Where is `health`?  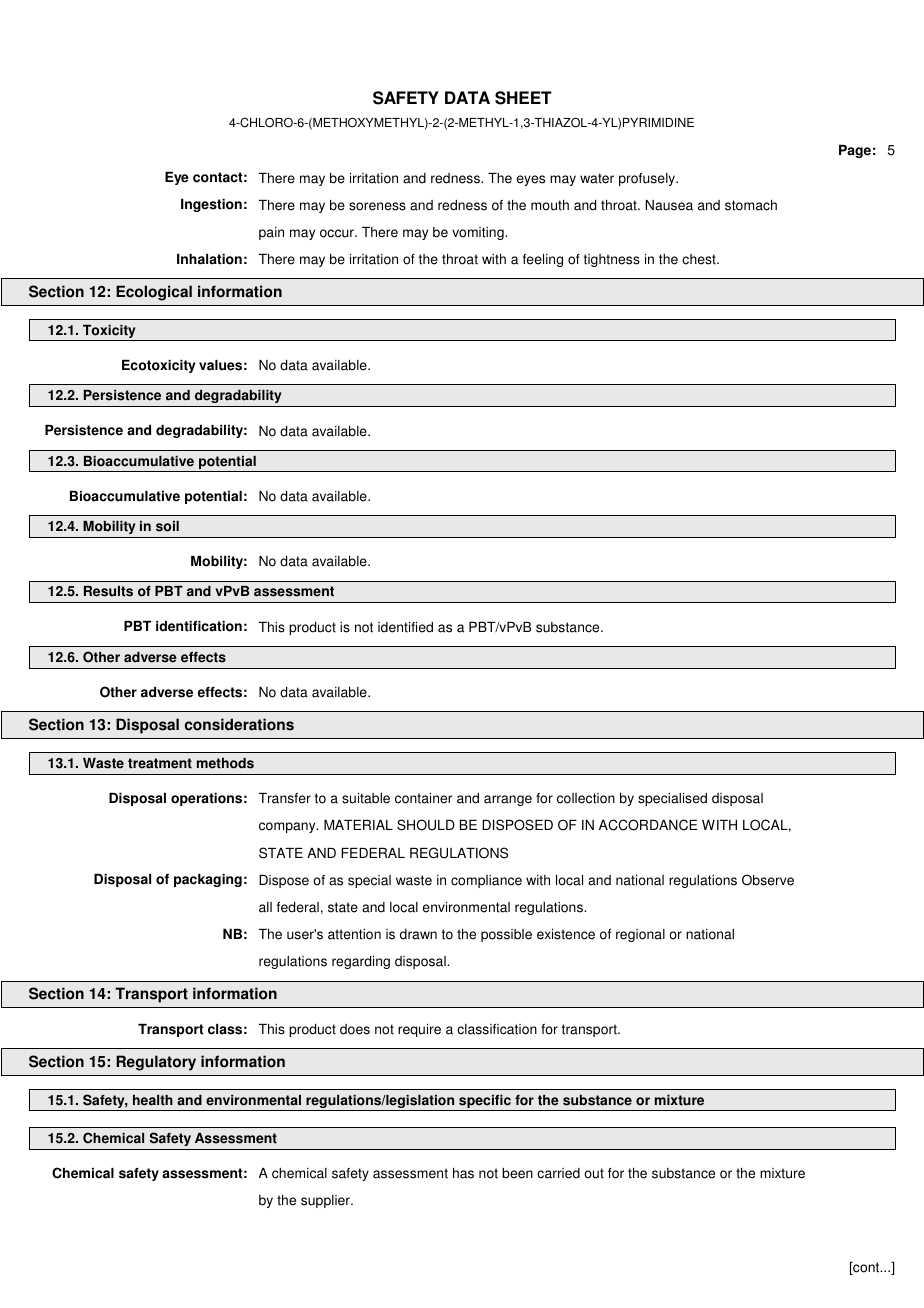
health is located at coordinates (153, 1100).
